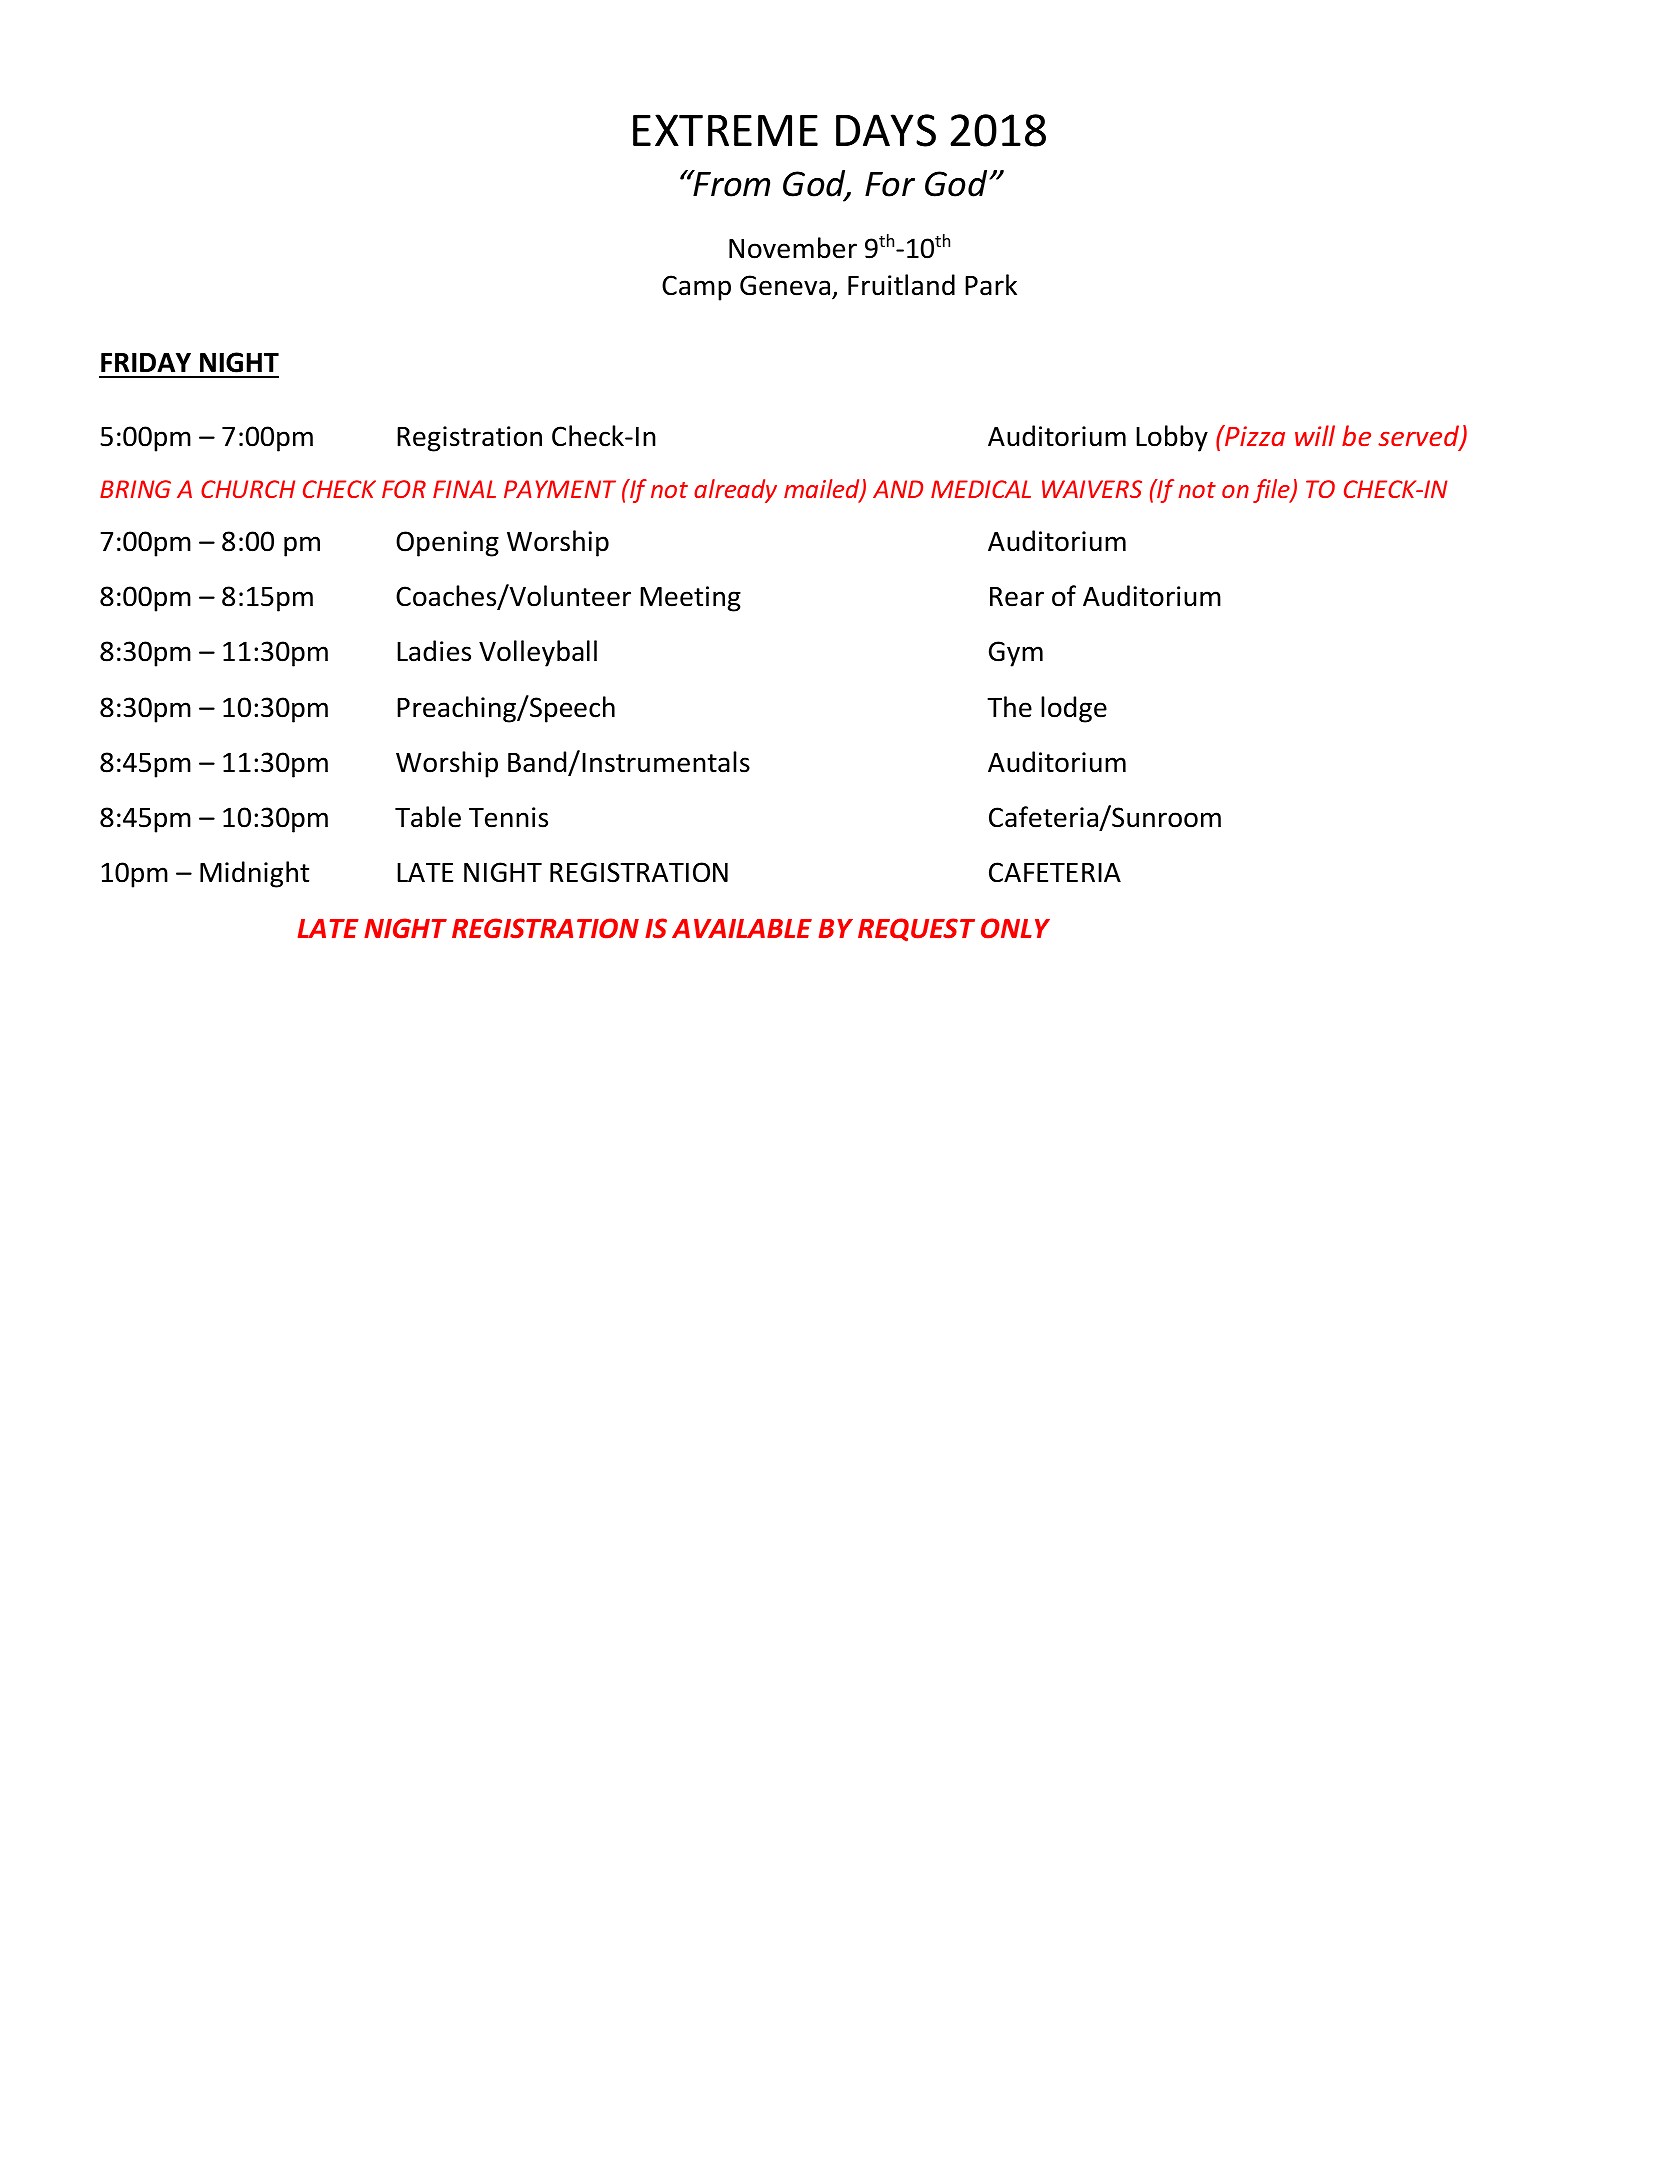 The image size is (1678, 2171). What do you see at coordinates (735, 491) in the image?
I see `already` at bounding box center [735, 491].
